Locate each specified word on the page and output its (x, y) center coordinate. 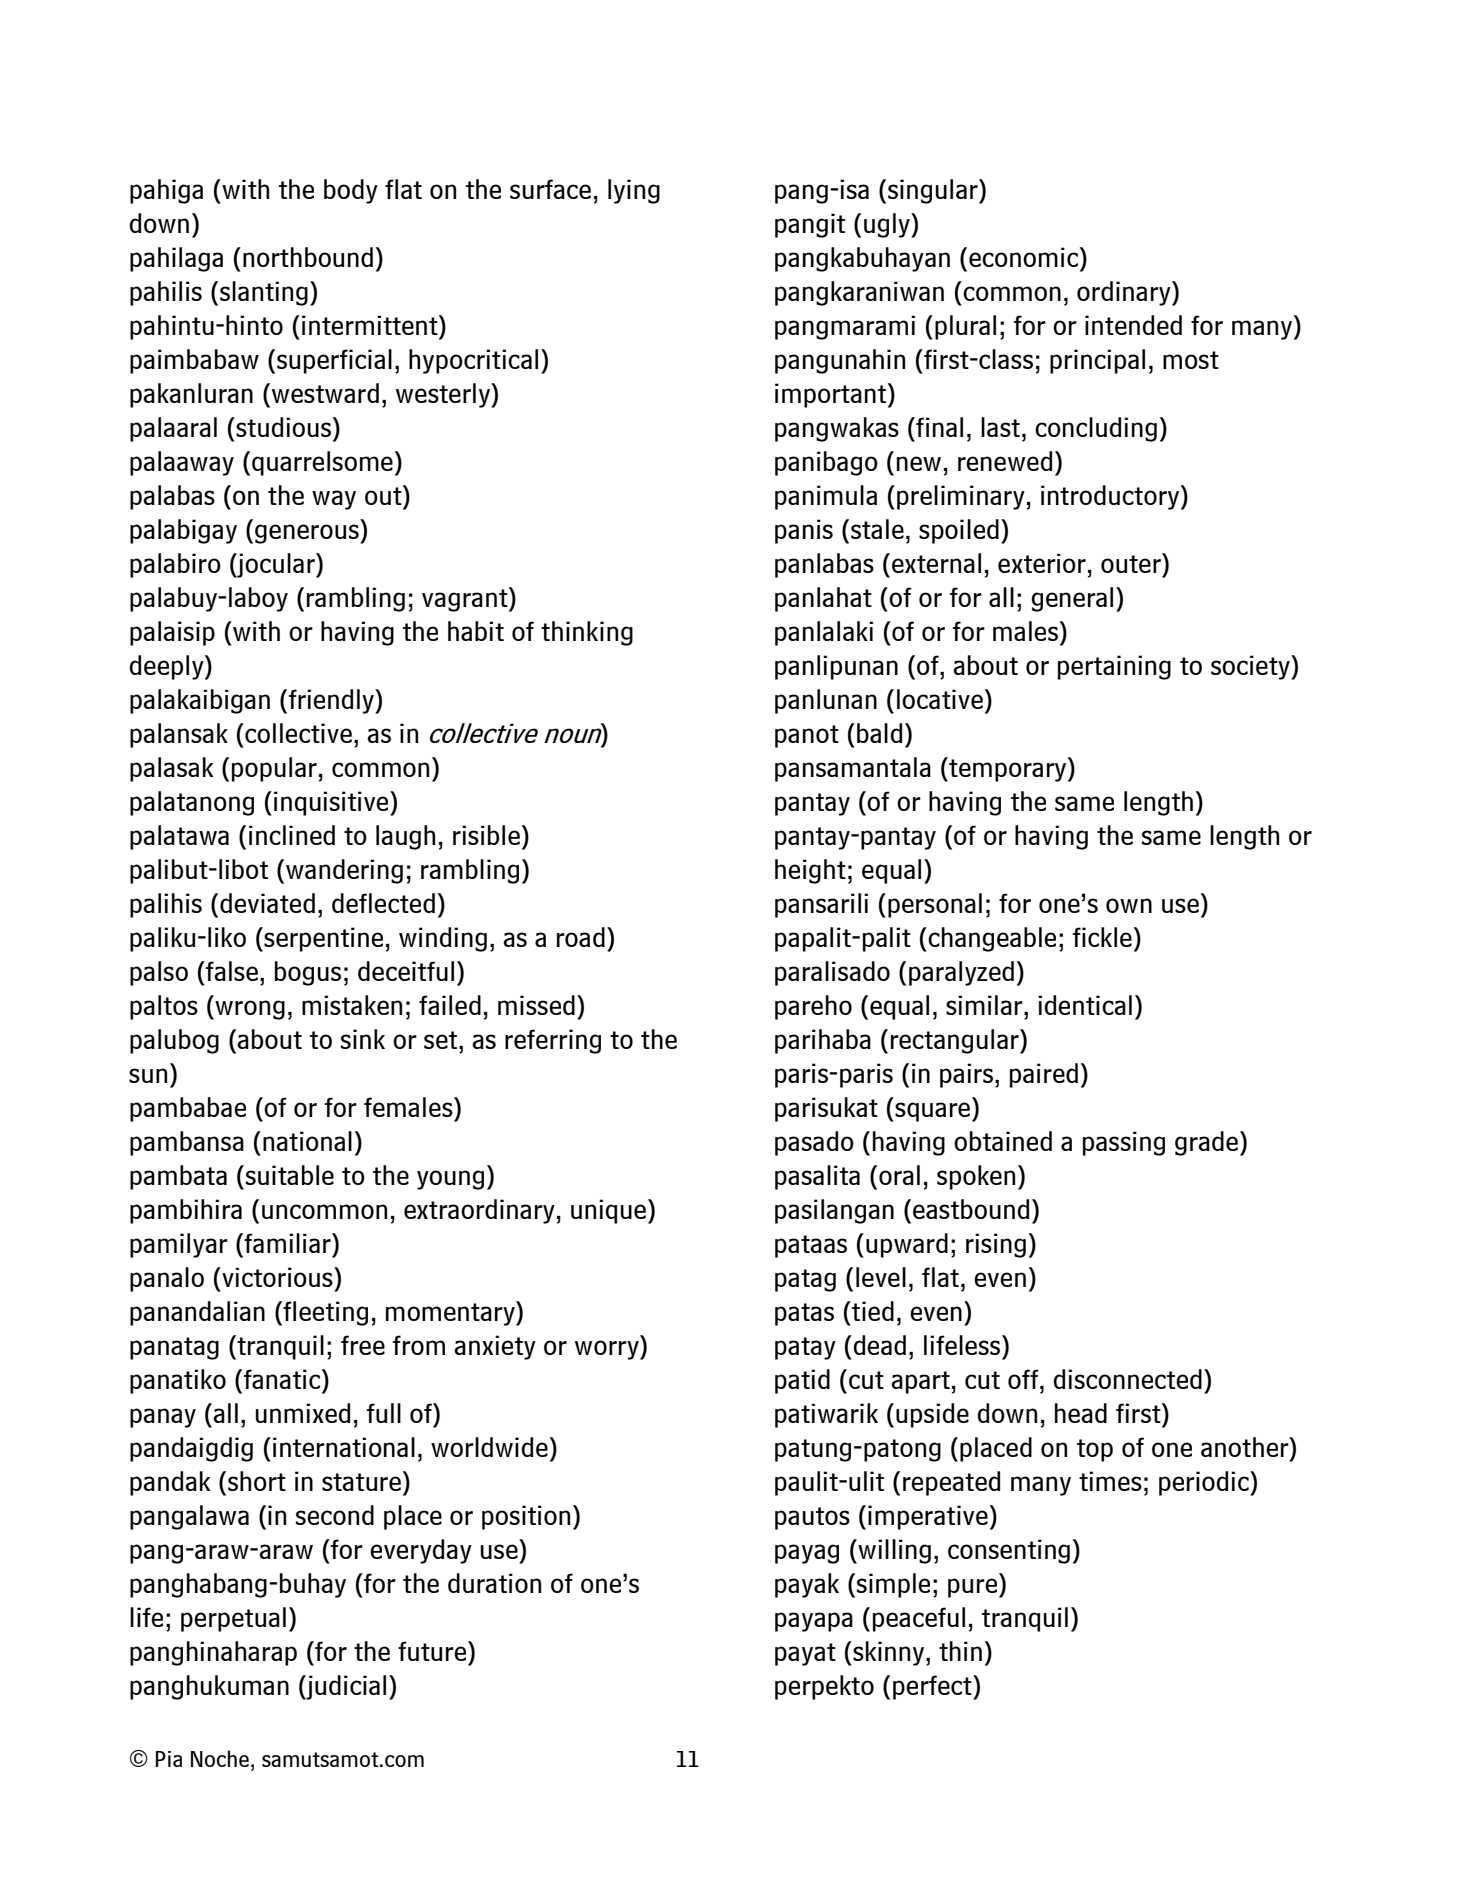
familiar (287, 1243)
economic (1023, 257)
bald (879, 733)
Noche (220, 1758)
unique (608, 1211)
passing (1124, 1143)
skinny (889, 1653)
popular (274, 769)
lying (634, 191)
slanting (264, 293)
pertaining (1114, 667)
